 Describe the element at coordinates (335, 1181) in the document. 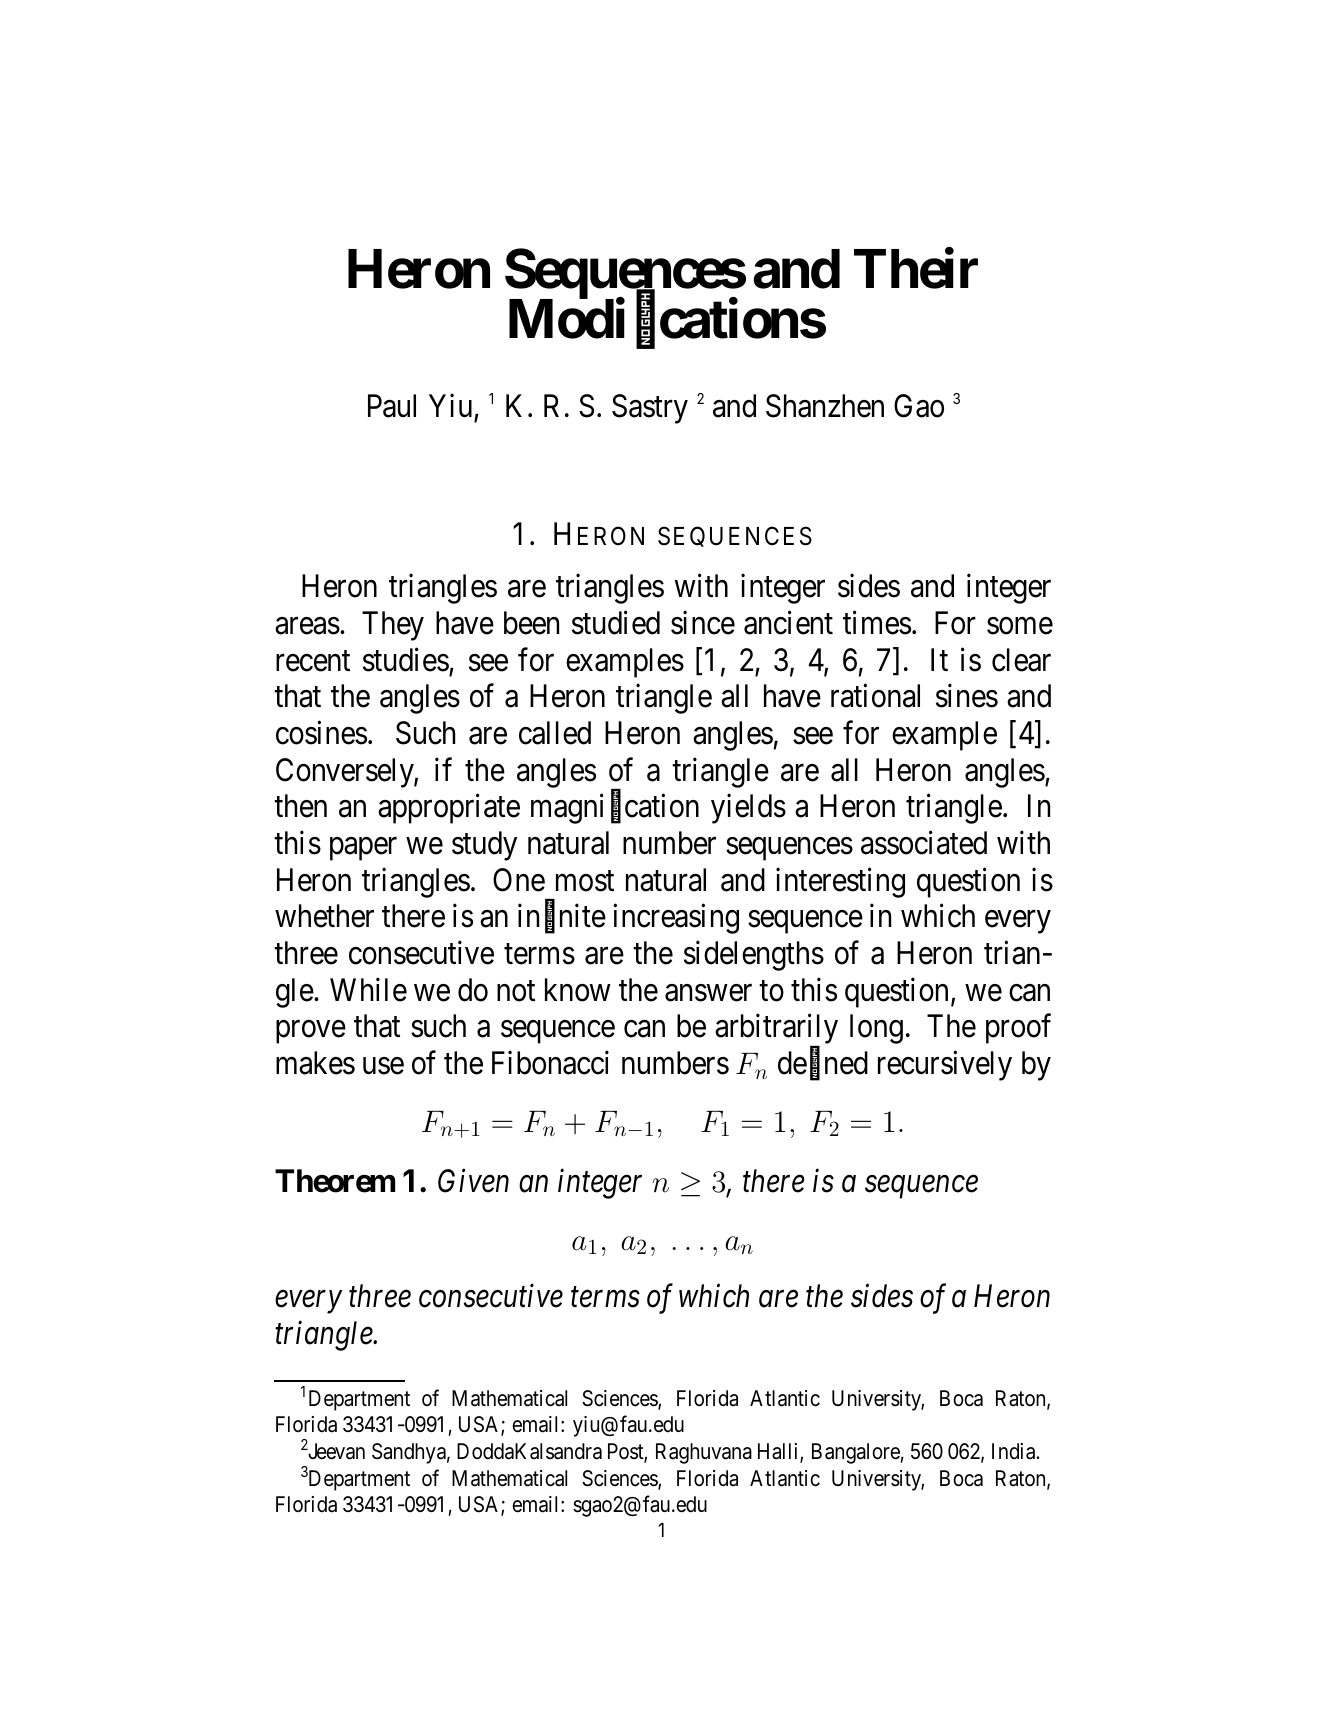

I see `Theorem` at that location.
